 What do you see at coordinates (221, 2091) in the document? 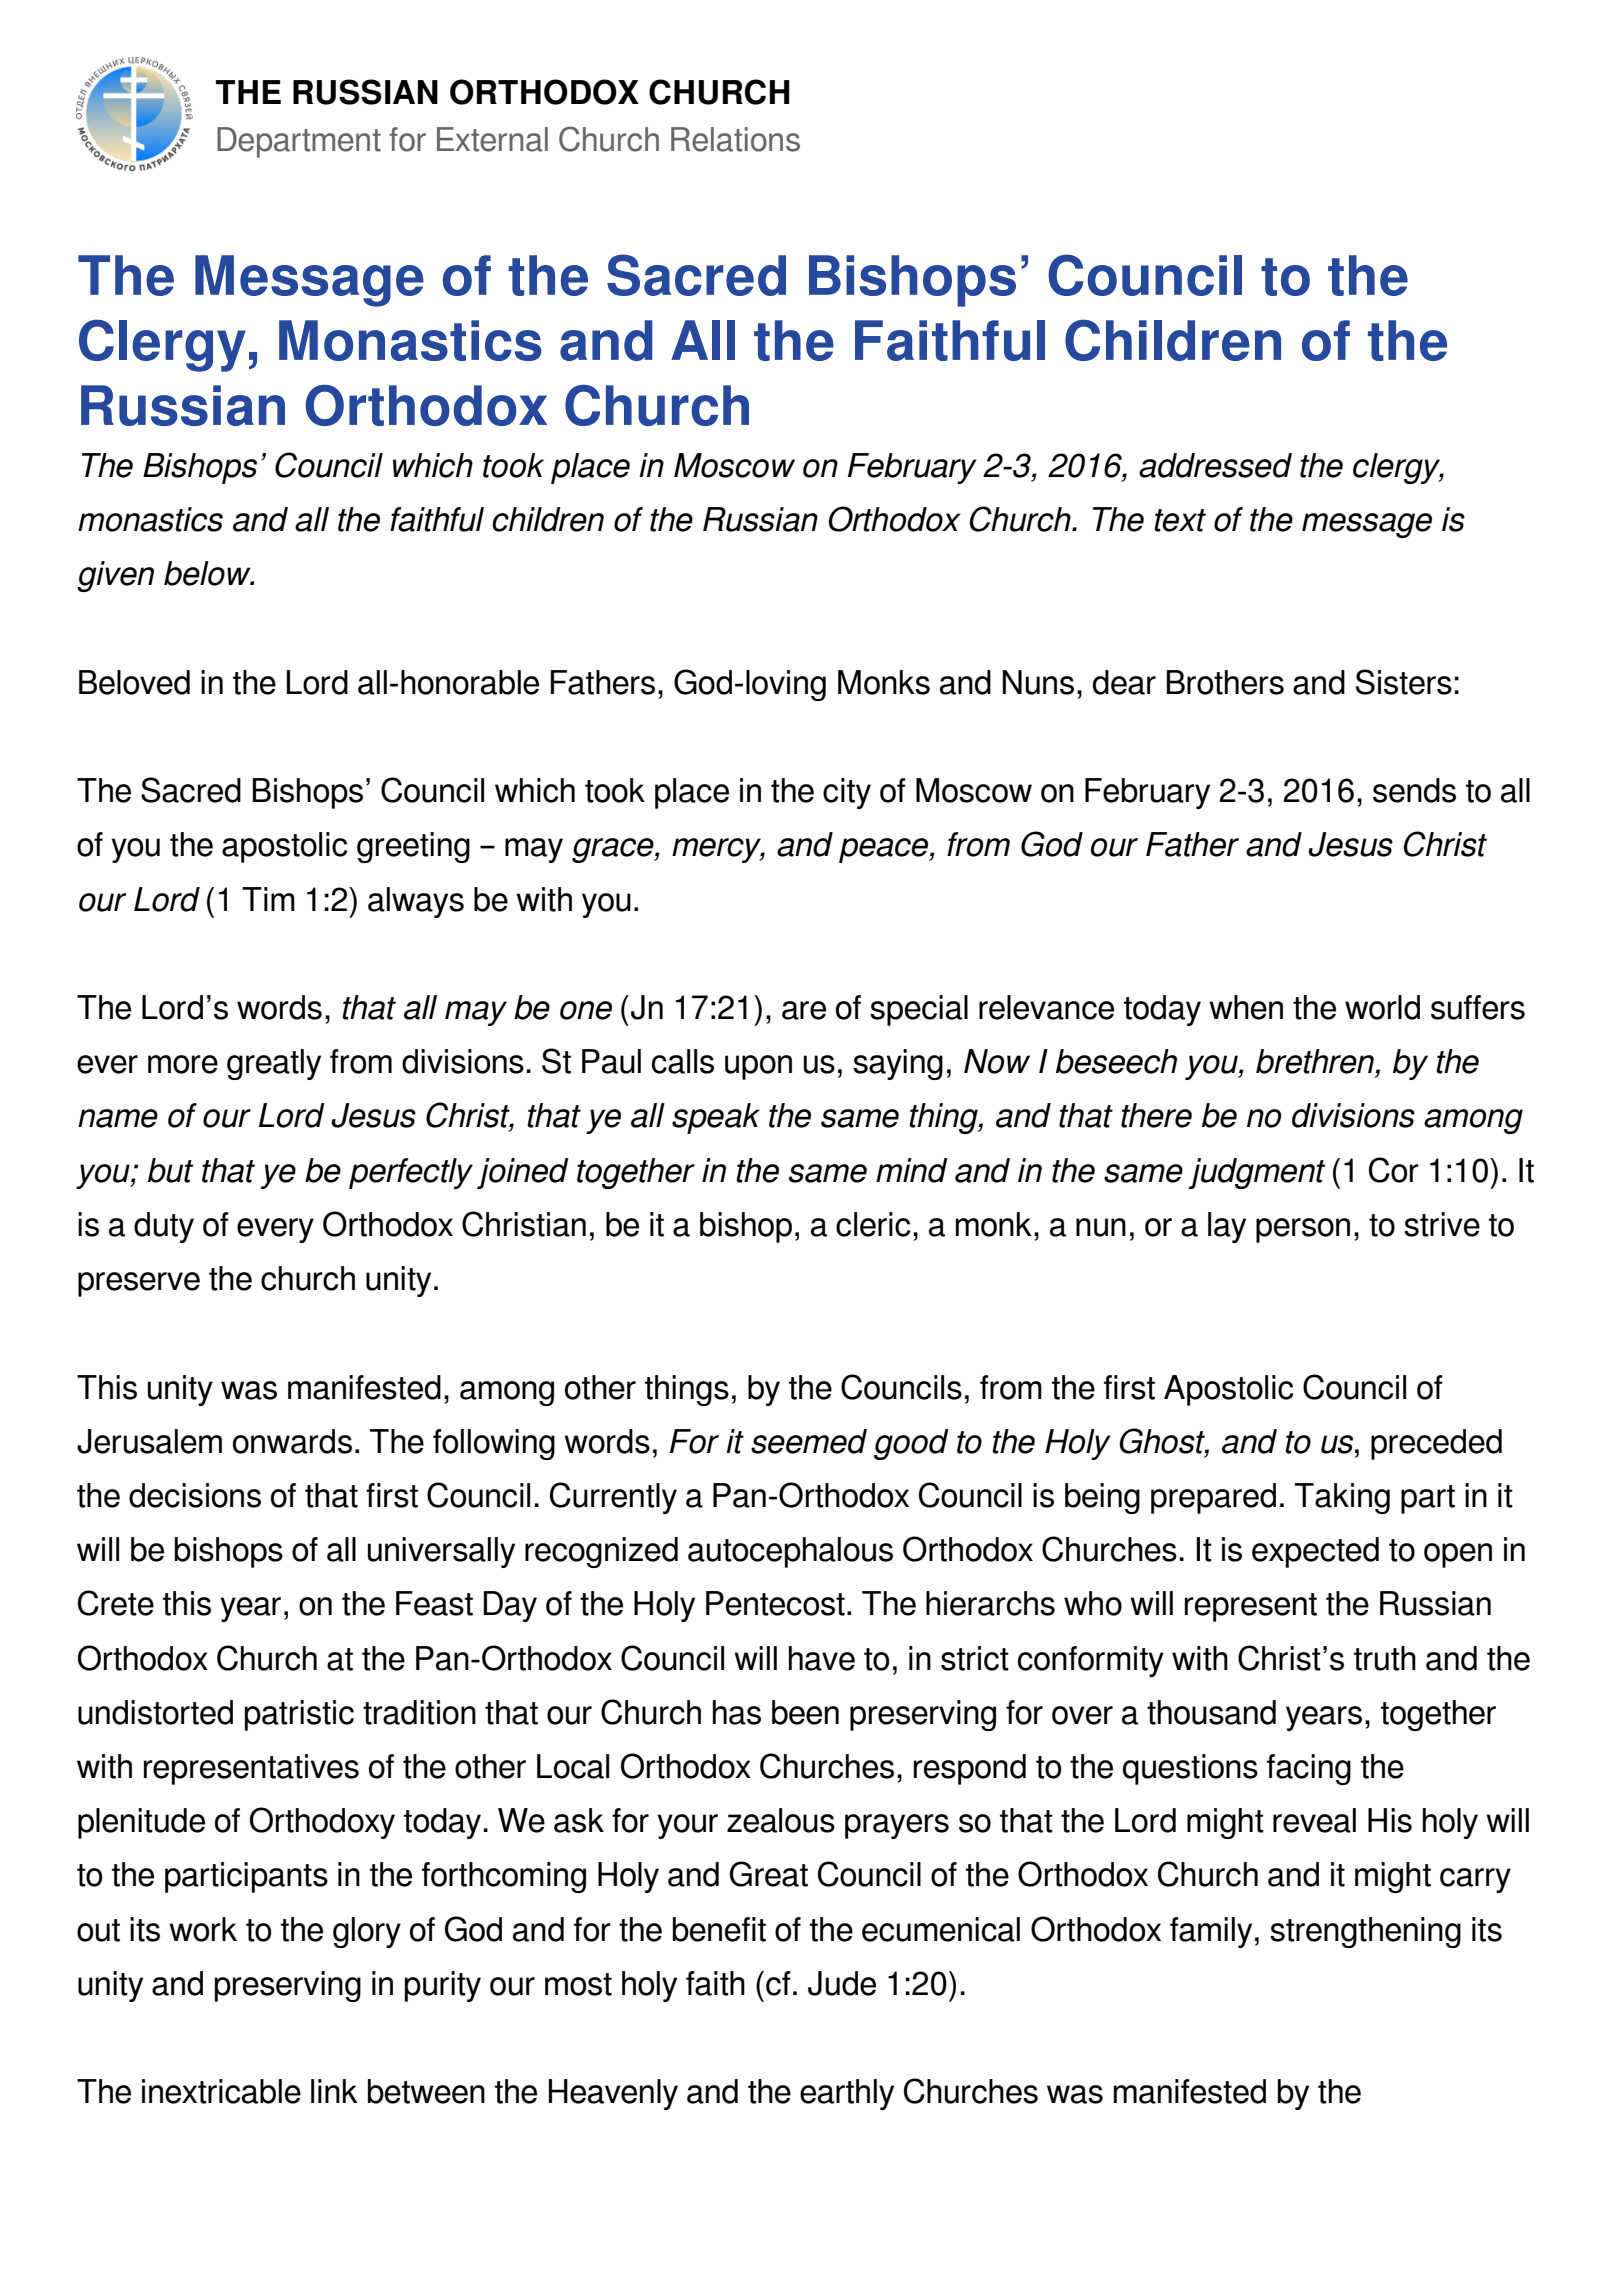
I see `inextricable` at bounding box center [221, 2091].
